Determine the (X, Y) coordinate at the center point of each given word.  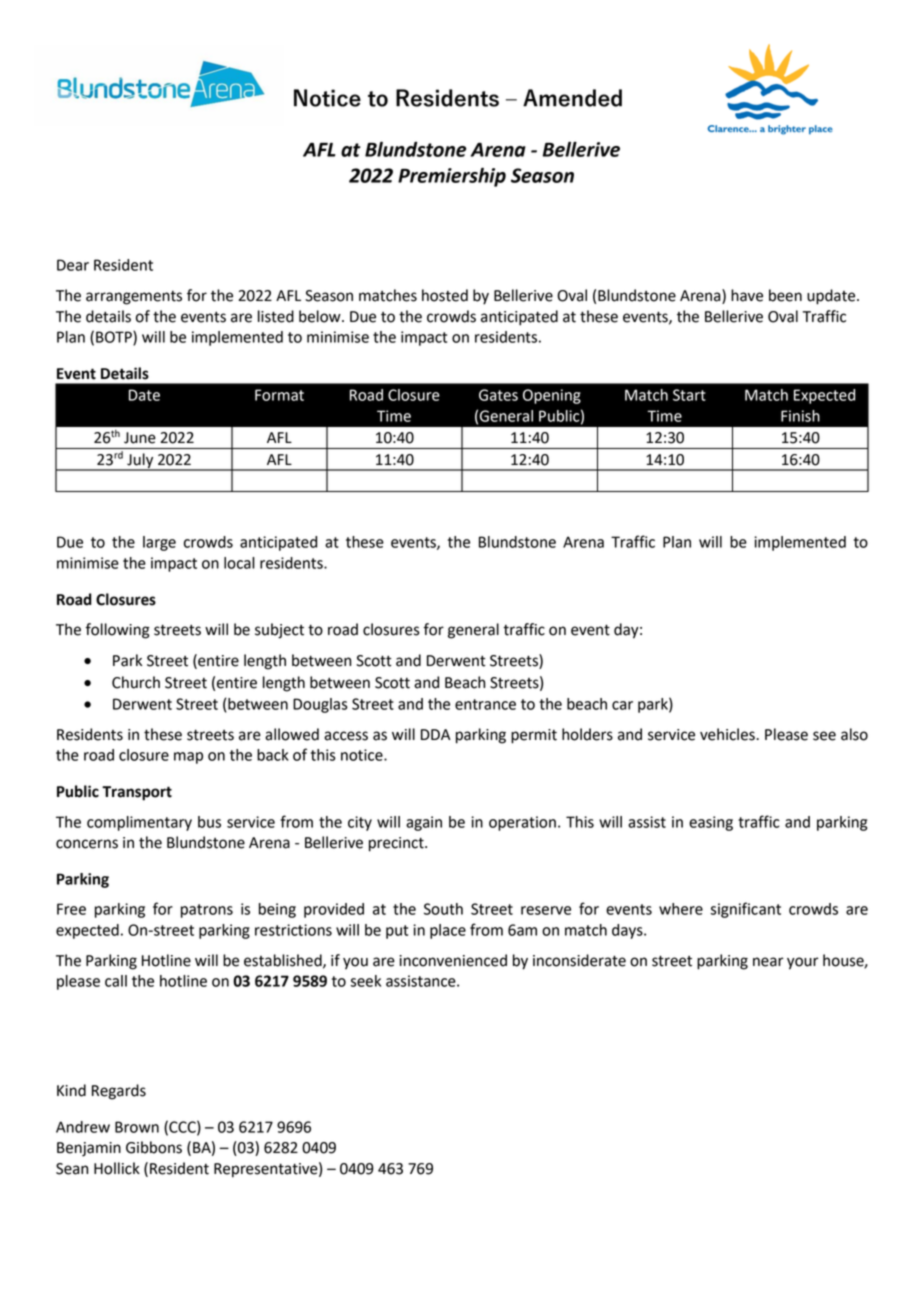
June (140, 438)
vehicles (728, 734)
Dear (73, 265)
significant (745, 910)
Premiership (452, 177)
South (443, 909)
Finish (800, 416)
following (117, 631)
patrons (207, 911)
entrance (485, 704)
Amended (572, 98)
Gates (498, 395)
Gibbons (154, 1147)
